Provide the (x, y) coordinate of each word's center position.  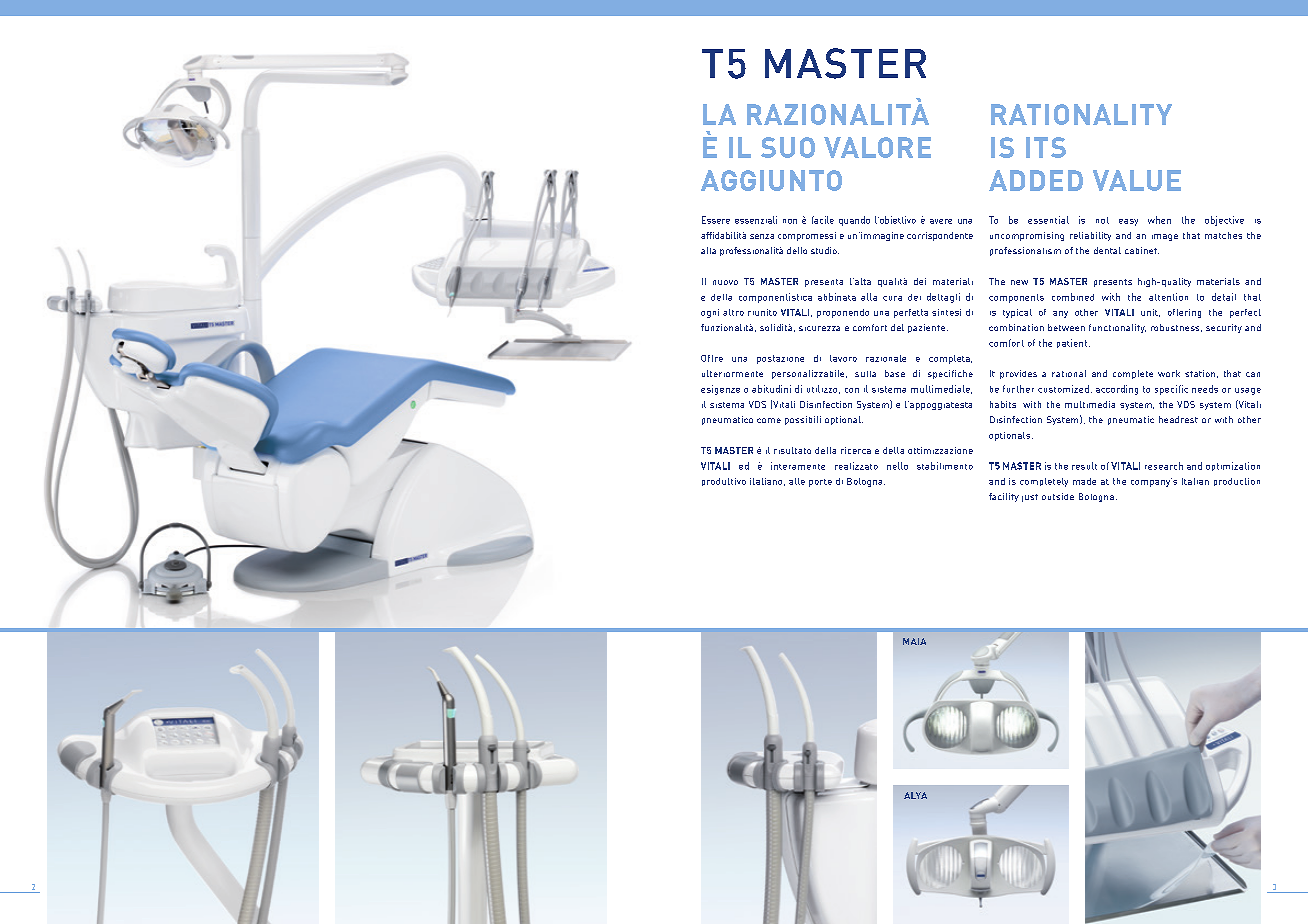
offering (1184, 313)
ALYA (915, 795)
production (1237, 482)
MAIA (914, 641)
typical (1017, 313)
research (1164, 466)
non (790, 221)
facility (1004, 497)
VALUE (1137, 180)
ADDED (1036, 180)
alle (797, 481)
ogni (710, 313)
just (1030, 498)
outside (1058, 496)
